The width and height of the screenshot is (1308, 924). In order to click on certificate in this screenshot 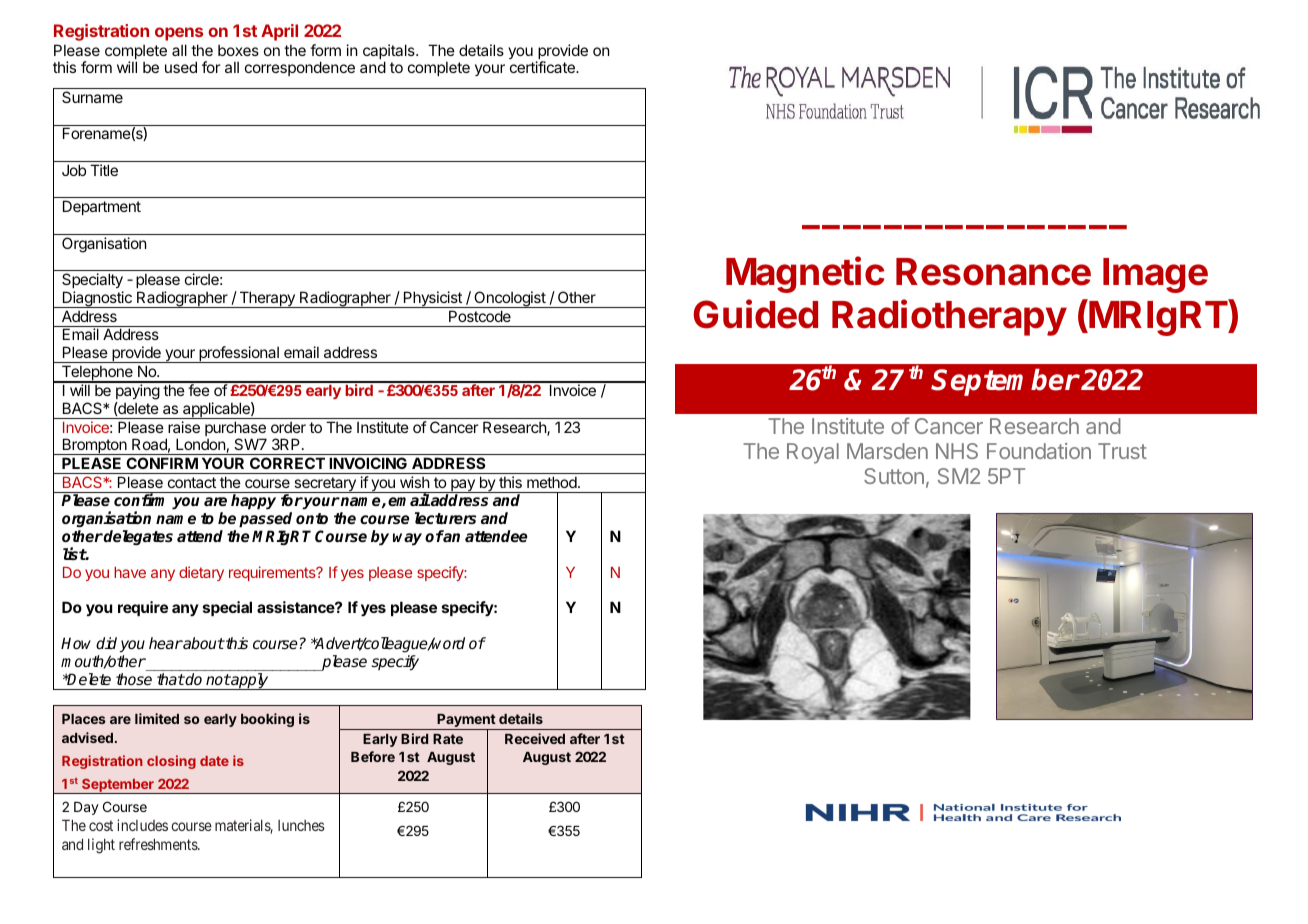, I will do `click(543, 67)`.
